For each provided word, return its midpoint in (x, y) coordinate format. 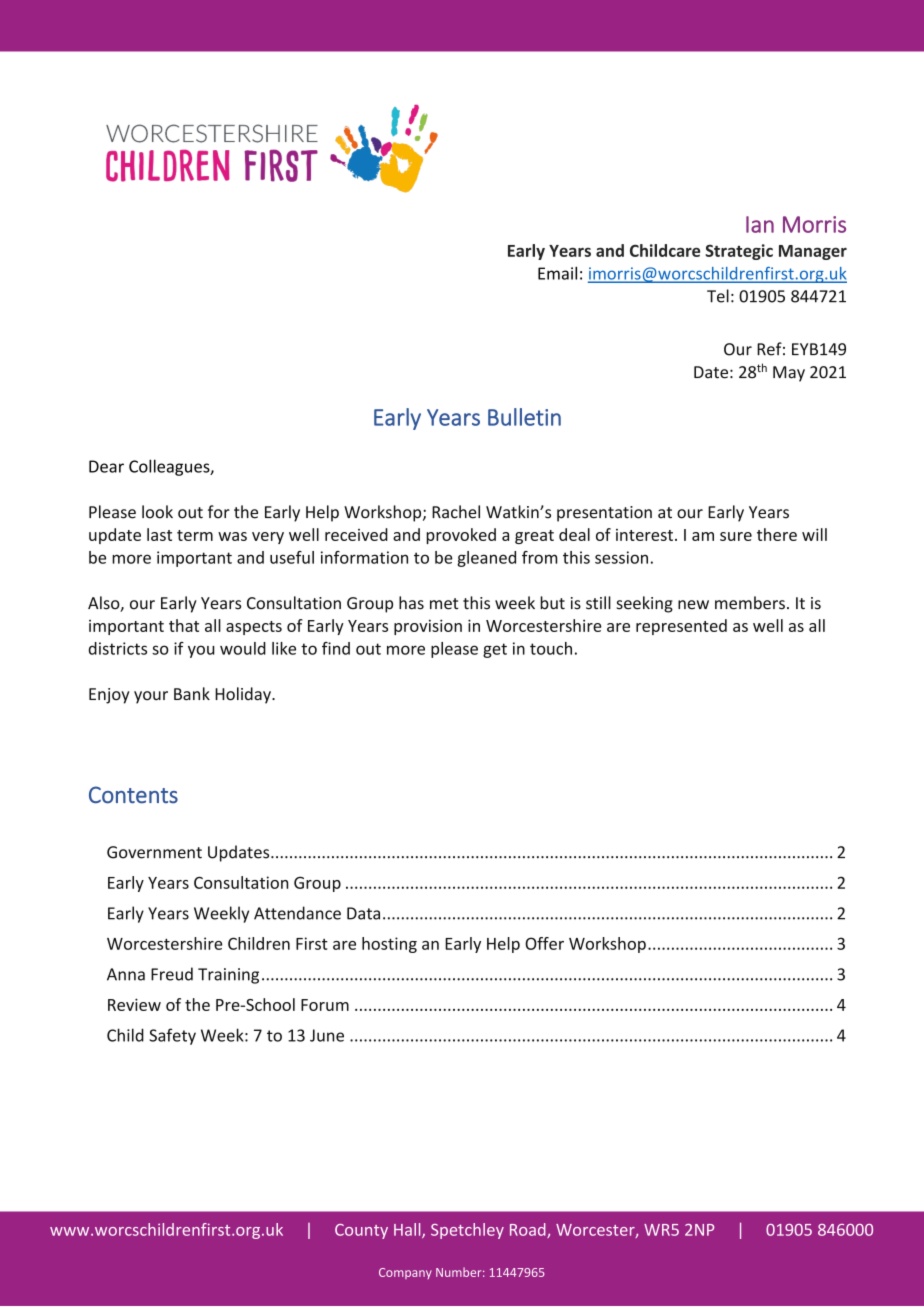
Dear (106, 466)
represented (681, 627)
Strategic (739, 252)
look (157, 512)
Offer (544, 943)
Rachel (456, 512)
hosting (389, 945)
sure (736, 536)
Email (557, 273)
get (495, 650)
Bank (192, 694)
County (361, 1231)
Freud (172, 974)
